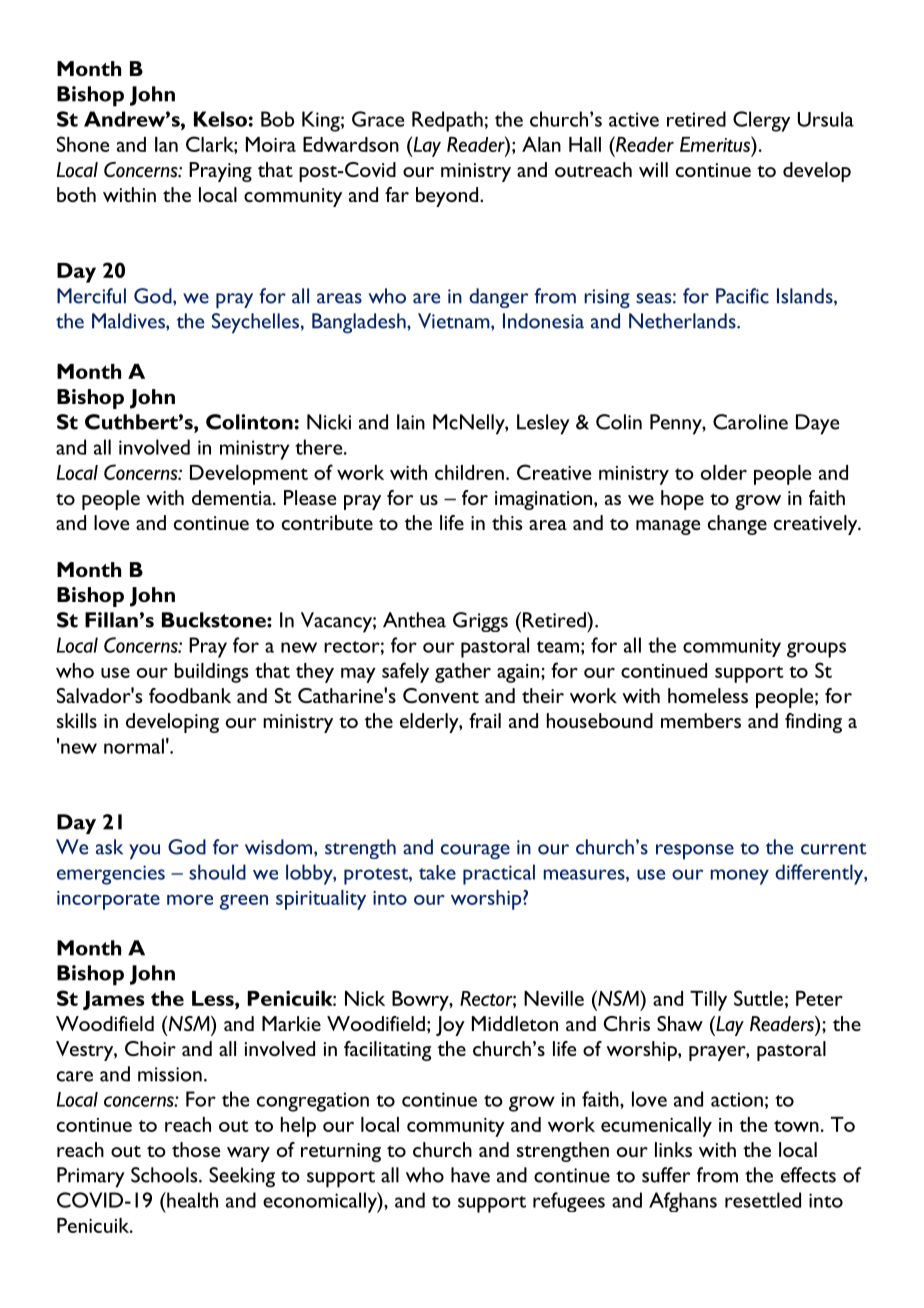  I want to click on beyond, so click(448, 197).
